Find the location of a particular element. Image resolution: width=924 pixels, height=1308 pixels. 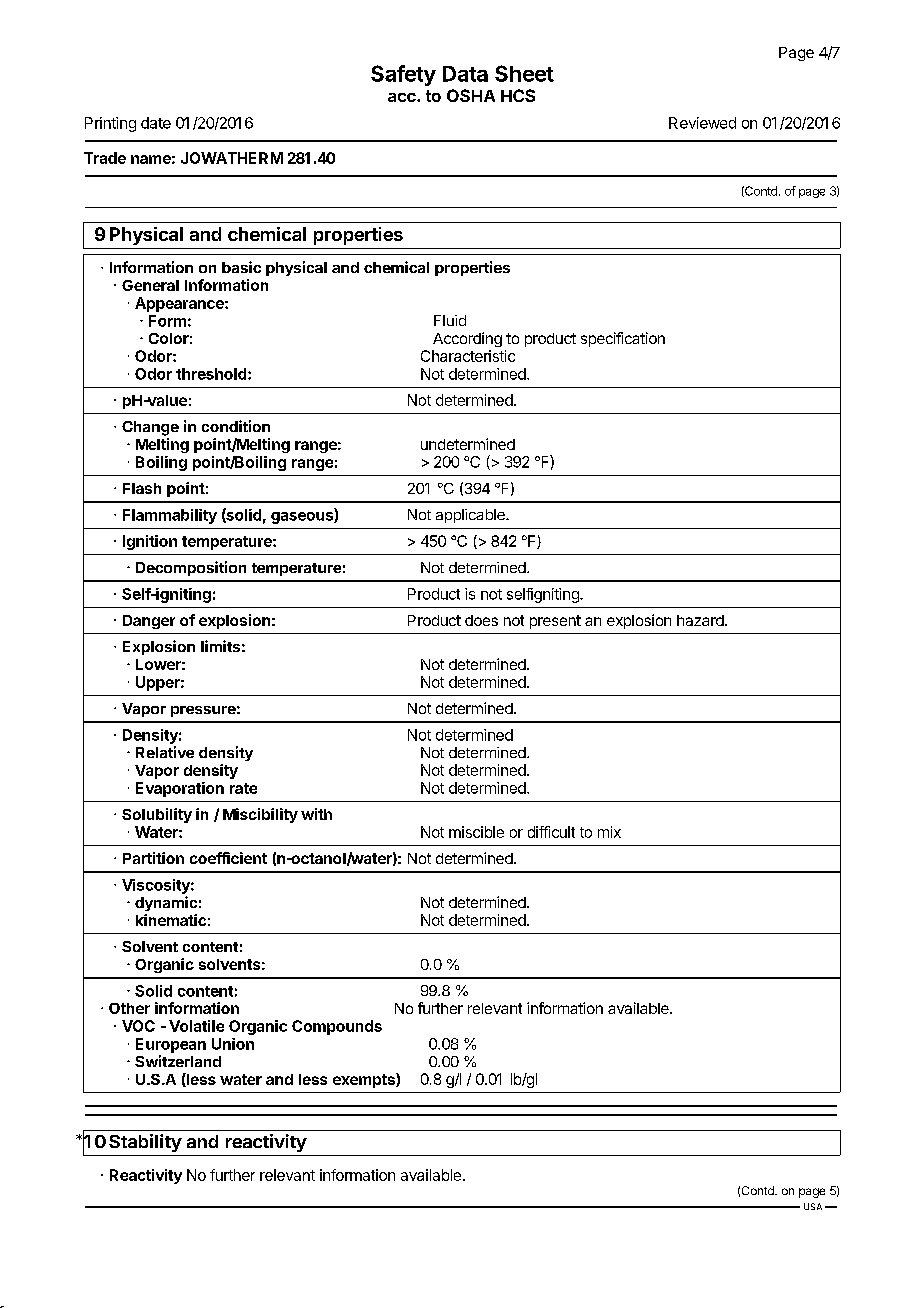

exempts is located at coordinates (365, 1080).
